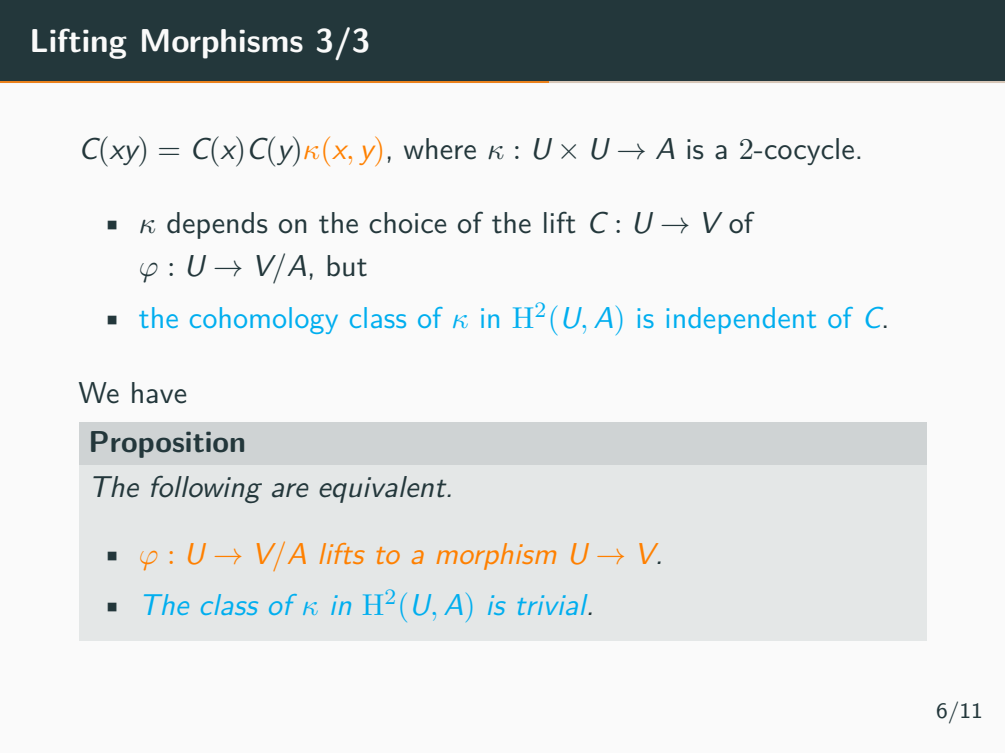 This screenshot has height=753, width=1005. Describe the element at coordinates (159, 393) in the screenshot. I see `have` at that location.
